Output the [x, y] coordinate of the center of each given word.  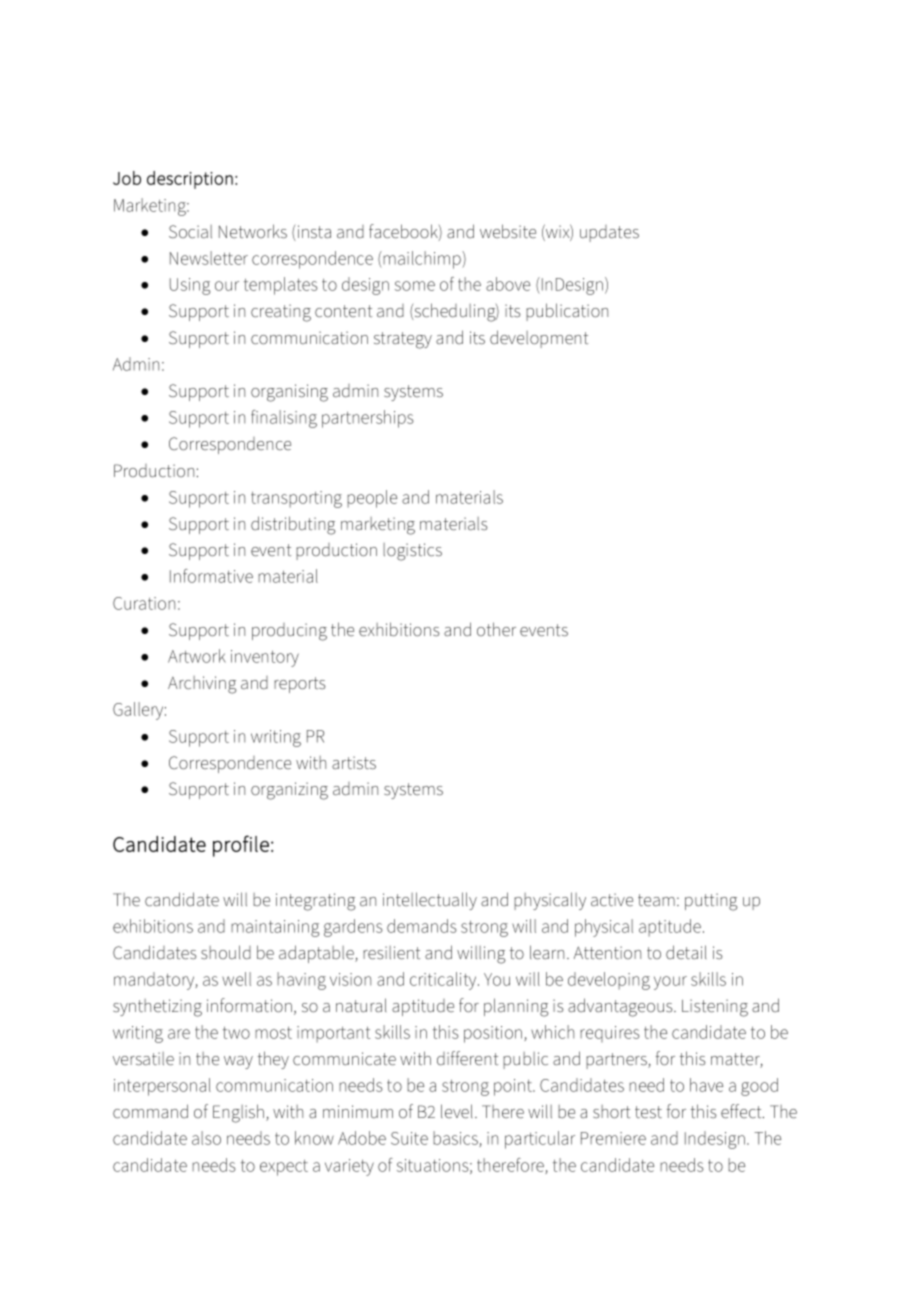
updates [609, 233]
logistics [412, 552]
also [206, 1138]
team [656, 900]
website [508, 231]
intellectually [430, 901]
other [496, 629]
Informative [211, 576]
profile [241, 846]
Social [190, 232]
